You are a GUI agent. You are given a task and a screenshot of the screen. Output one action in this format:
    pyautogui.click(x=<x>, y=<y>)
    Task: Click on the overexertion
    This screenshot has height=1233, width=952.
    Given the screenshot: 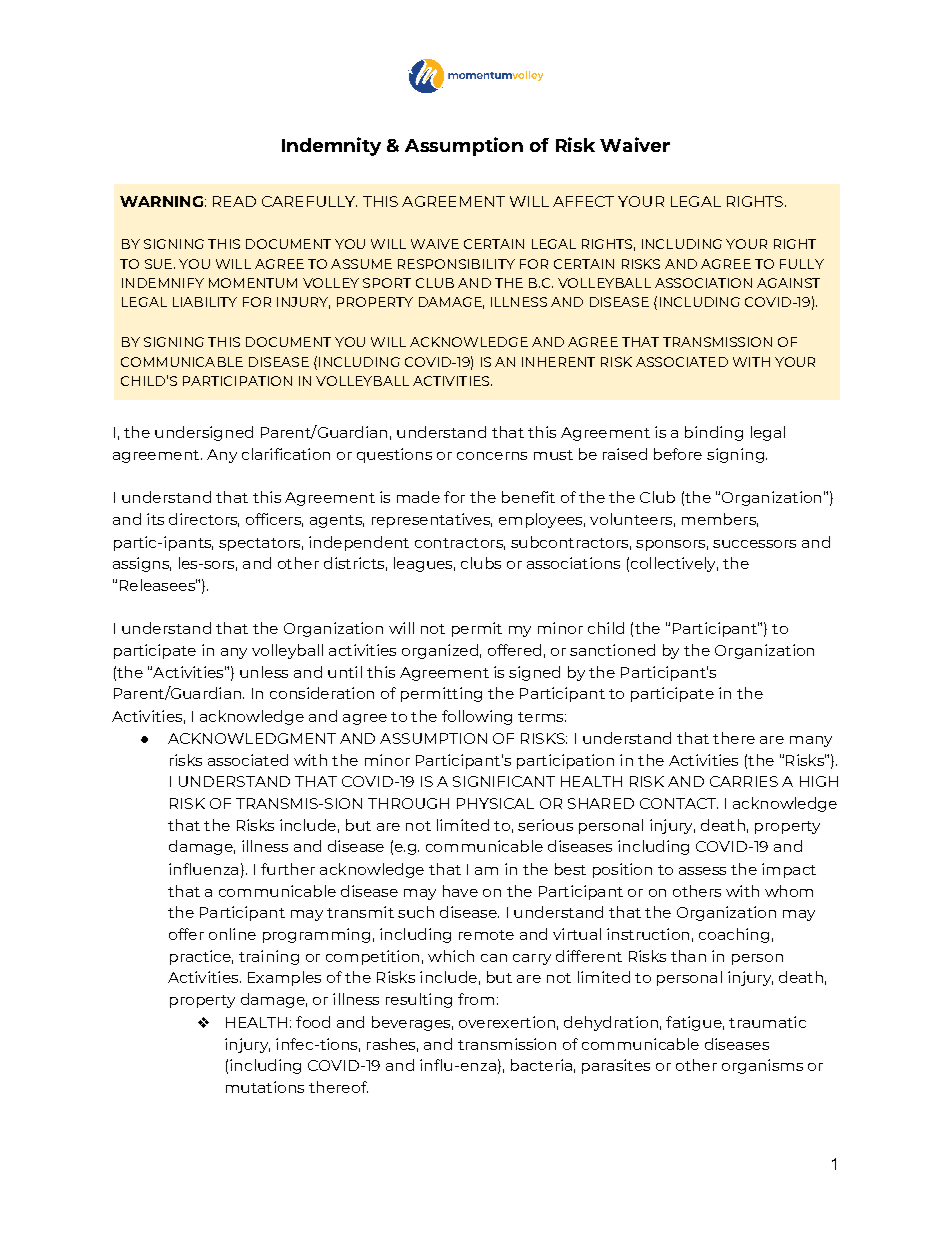 What is the action you would take?
    pyautogui.click(x=507, y=1022)
